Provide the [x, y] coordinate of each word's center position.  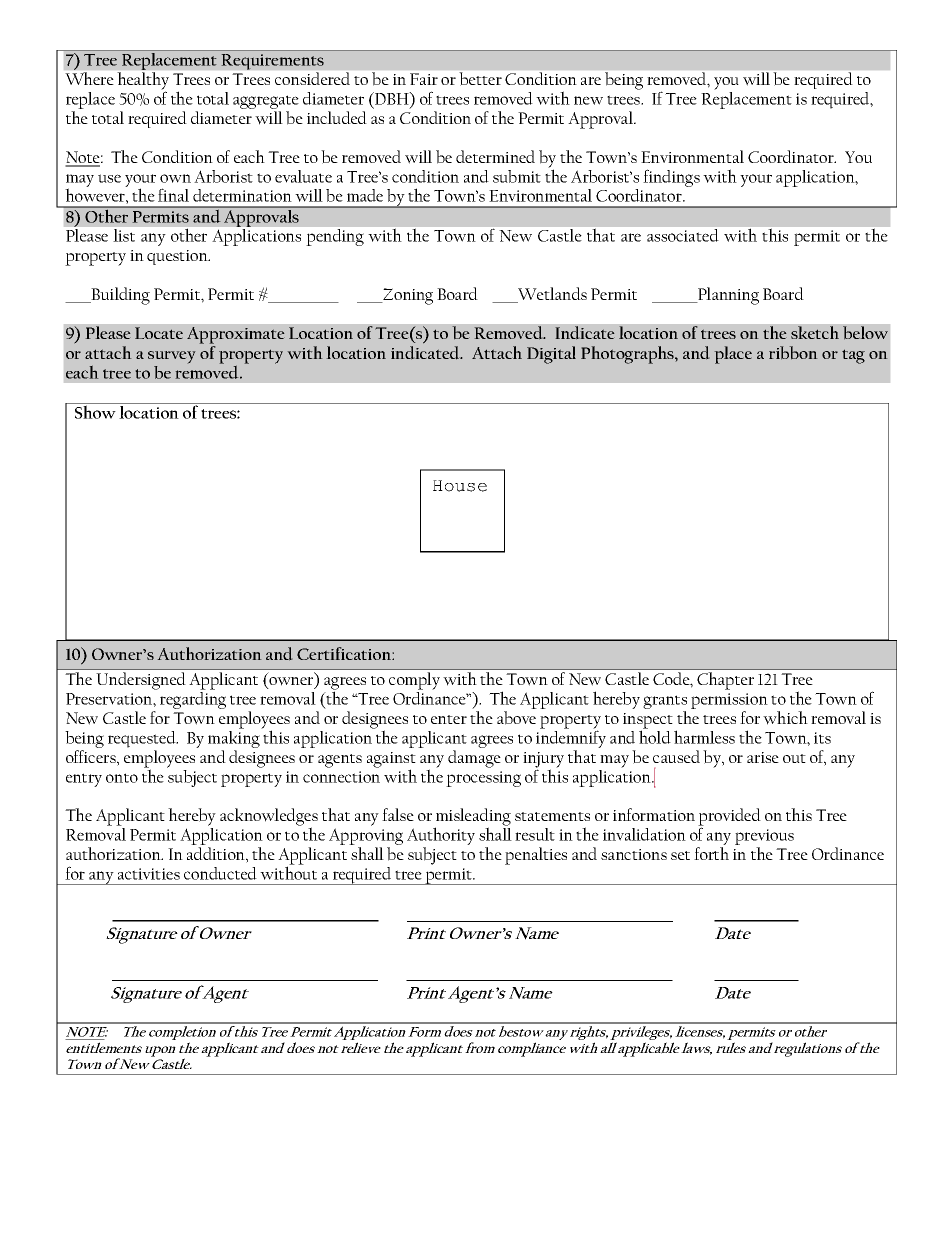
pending [335, 237]
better [481, 78]
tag [853, 356]
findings [671, 178]
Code [672, 679]
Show [95, 411]
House [460, 486]
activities [149, 874]
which [785, 718]
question [178, 257]
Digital [551, 355]
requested [143, 739]
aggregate [266, 103]
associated [682, 235]
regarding [193, 700]
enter [449, 719]
